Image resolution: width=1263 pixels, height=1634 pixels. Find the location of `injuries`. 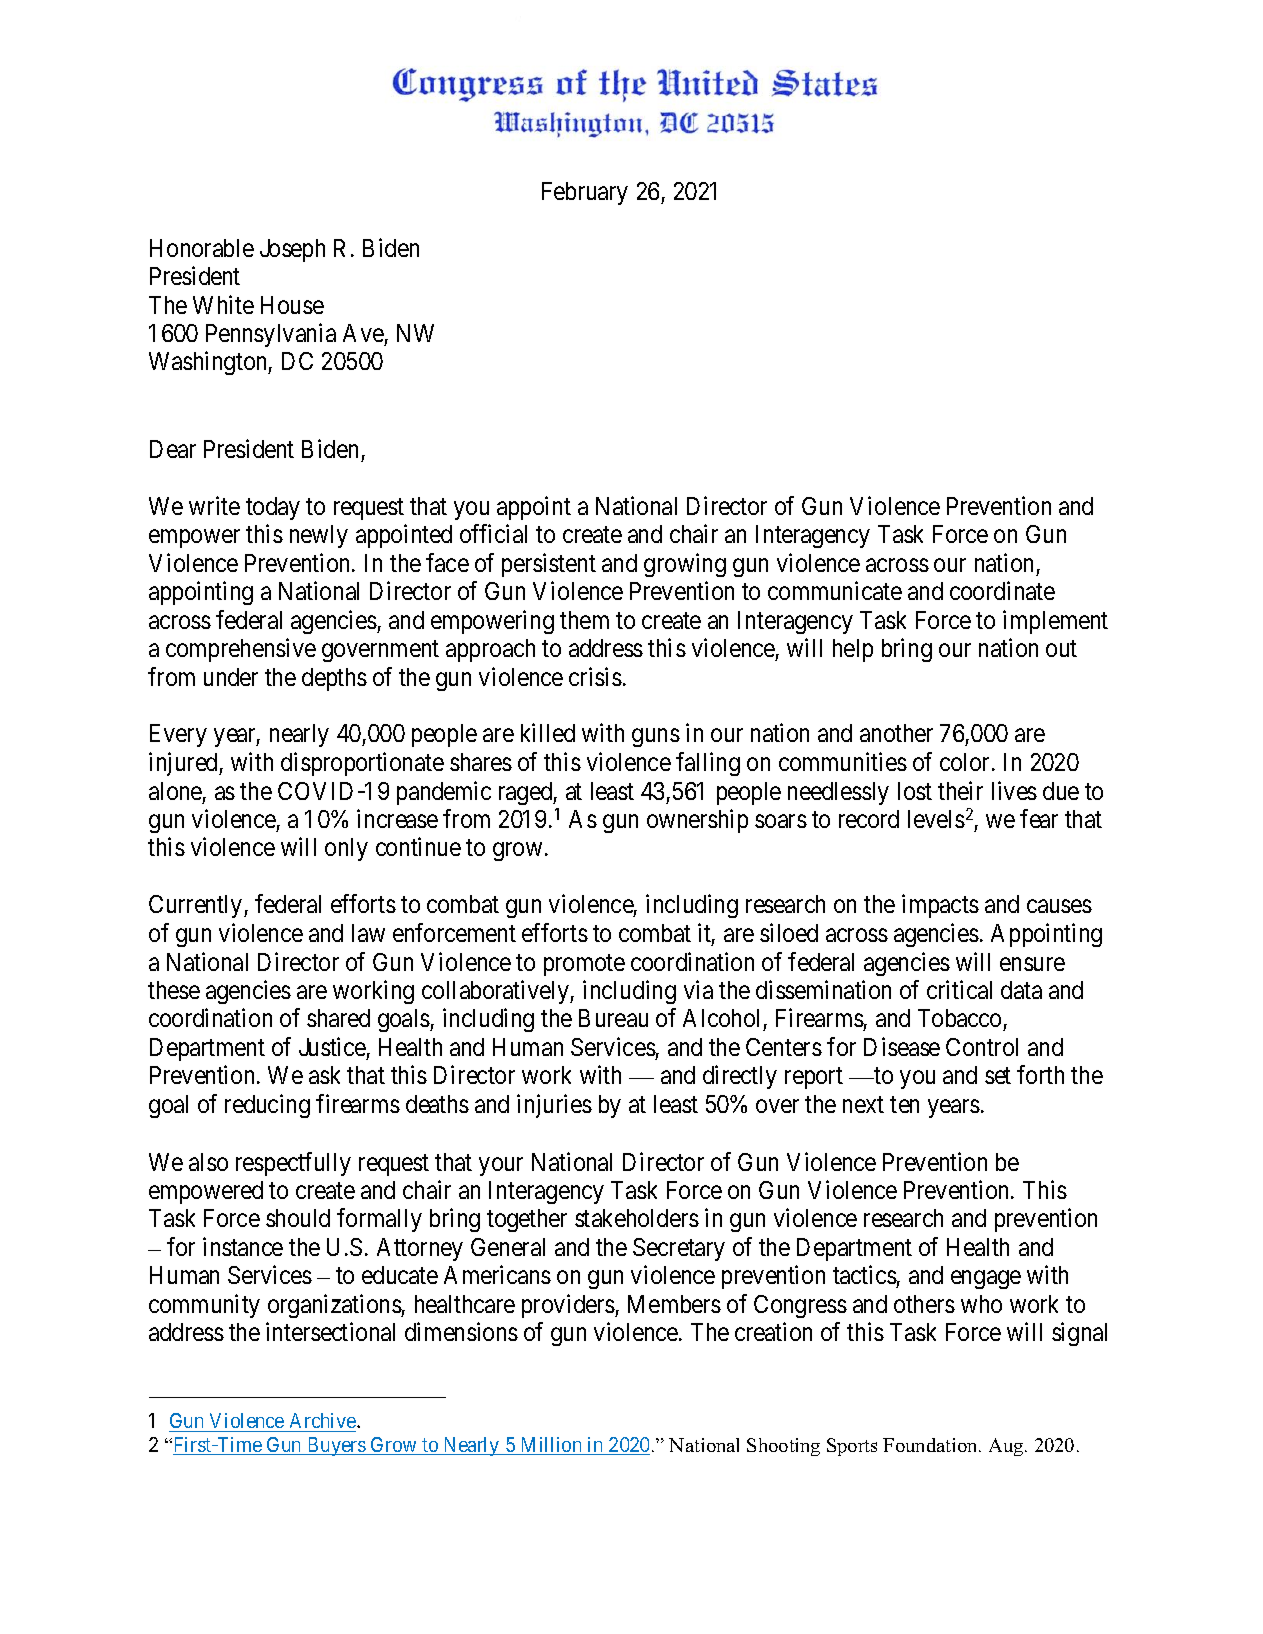

injuries is located at coordinates (554, 1106).
